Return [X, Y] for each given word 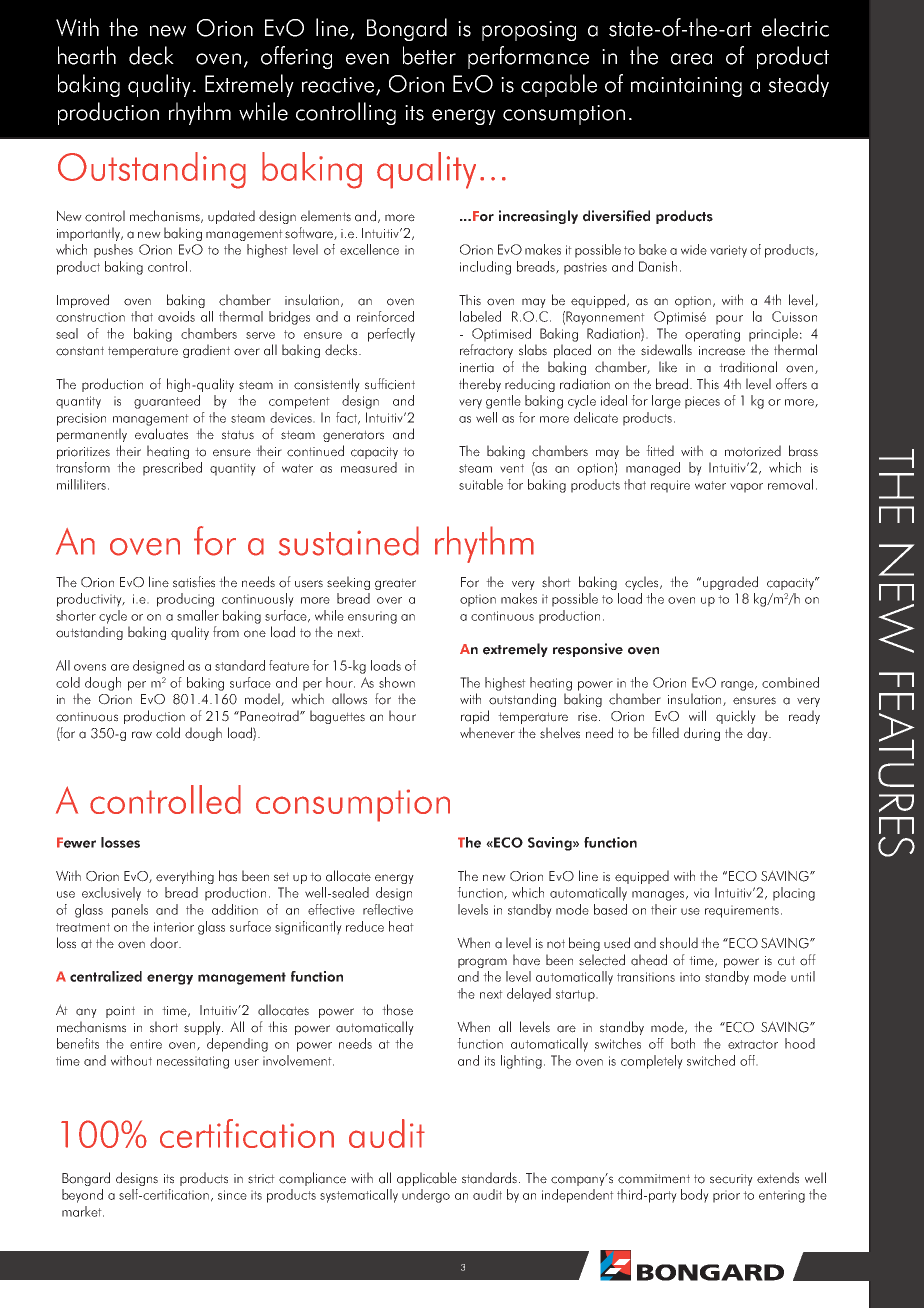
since [232, 1195]
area [691, 59]
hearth [87, 55]
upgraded [730, 583]
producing [185, 600]
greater [395, 584]
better [429, 55]
